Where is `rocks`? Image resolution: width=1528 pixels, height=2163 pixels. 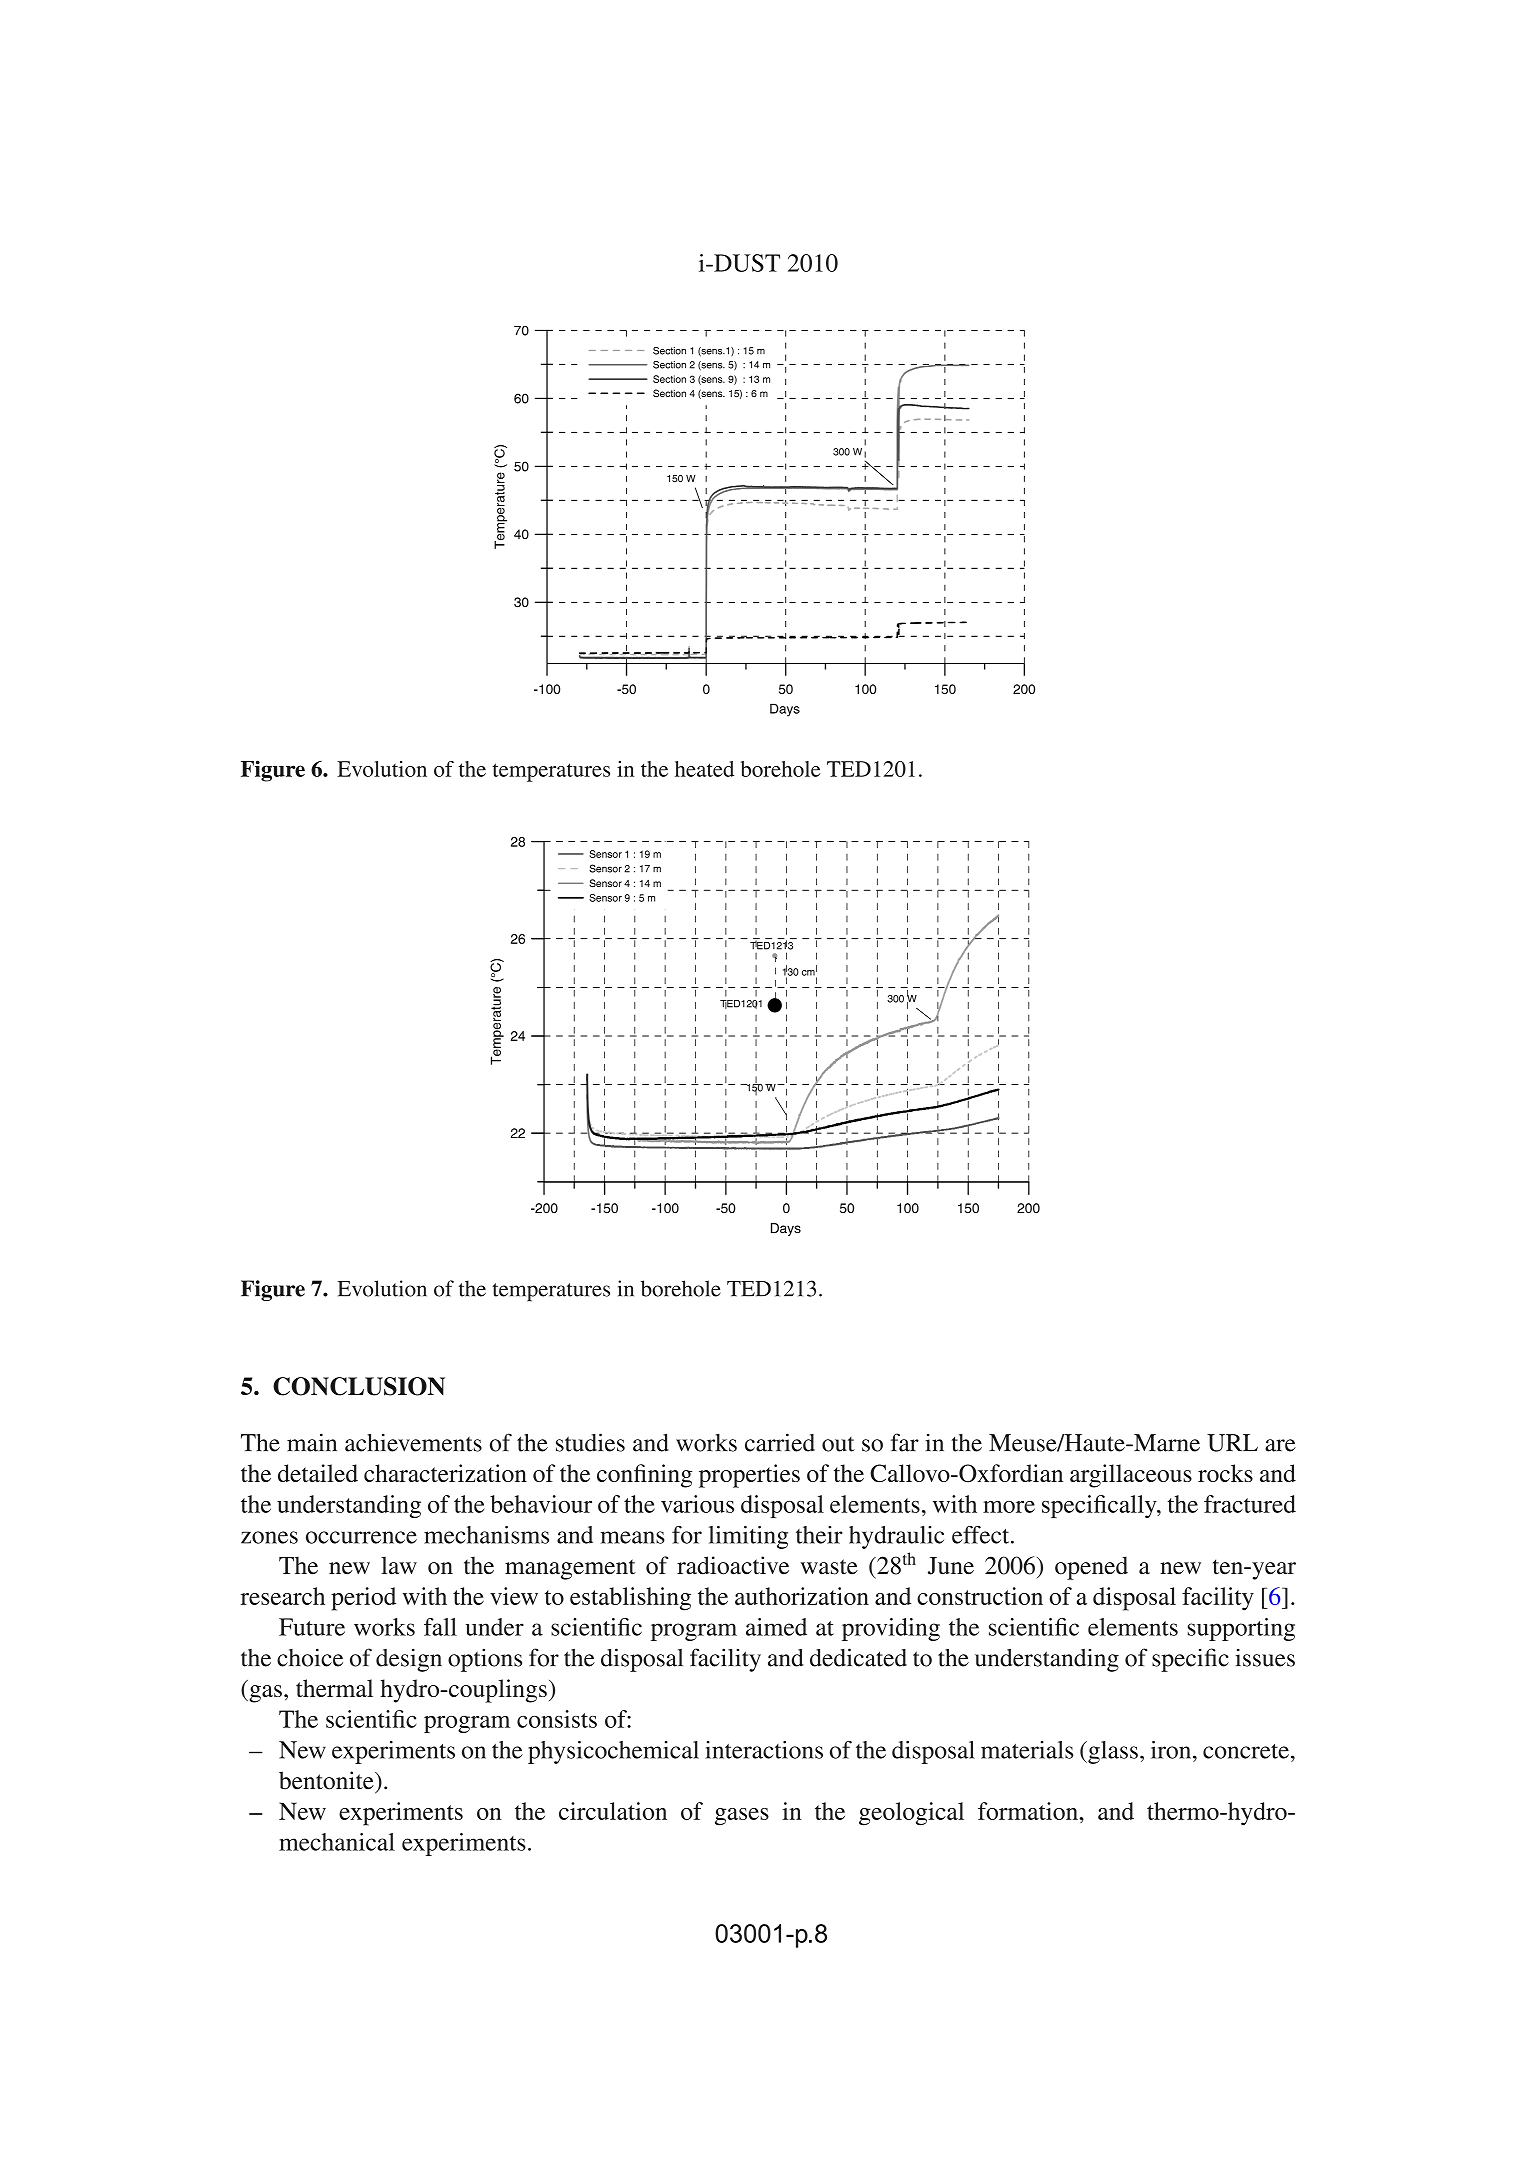
rocks is located at coordinates (1225, 1473).
